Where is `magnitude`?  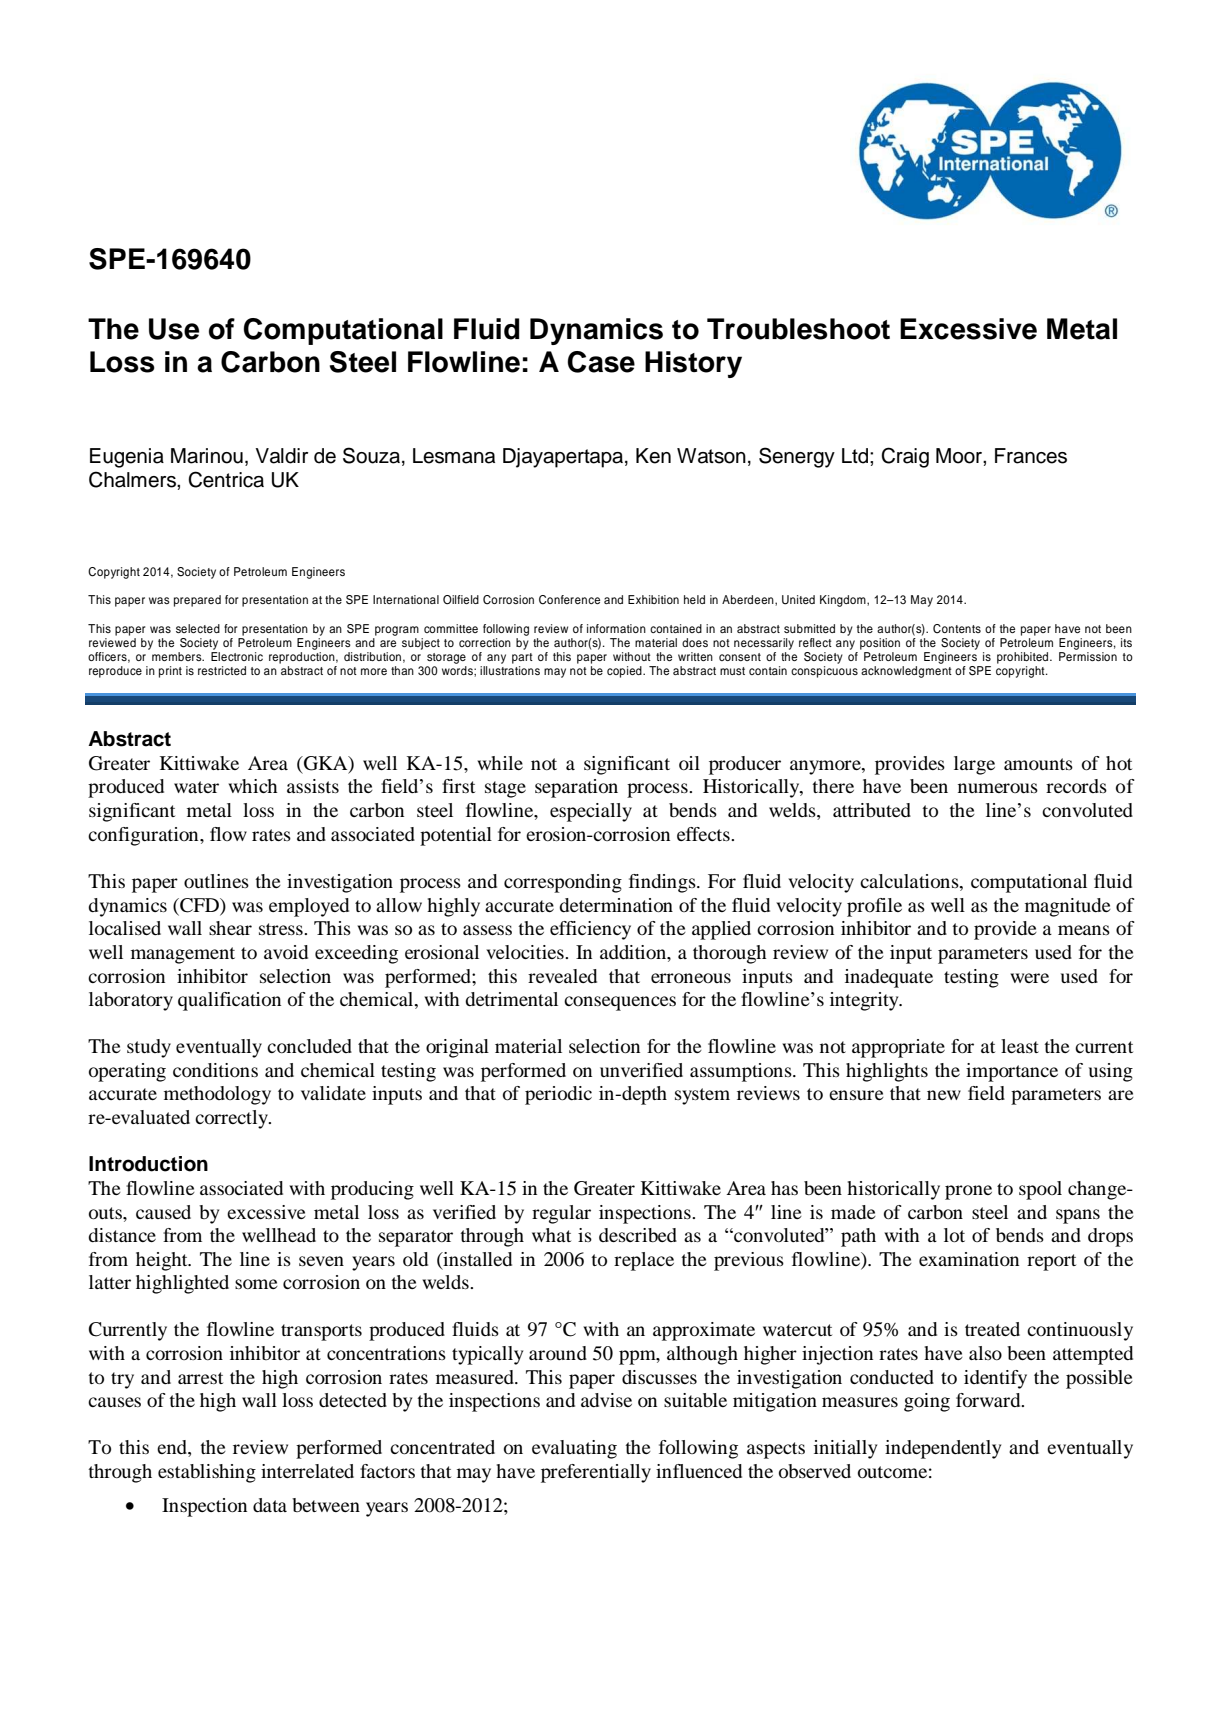 magnitude is located at coordinates (1068, 907).
